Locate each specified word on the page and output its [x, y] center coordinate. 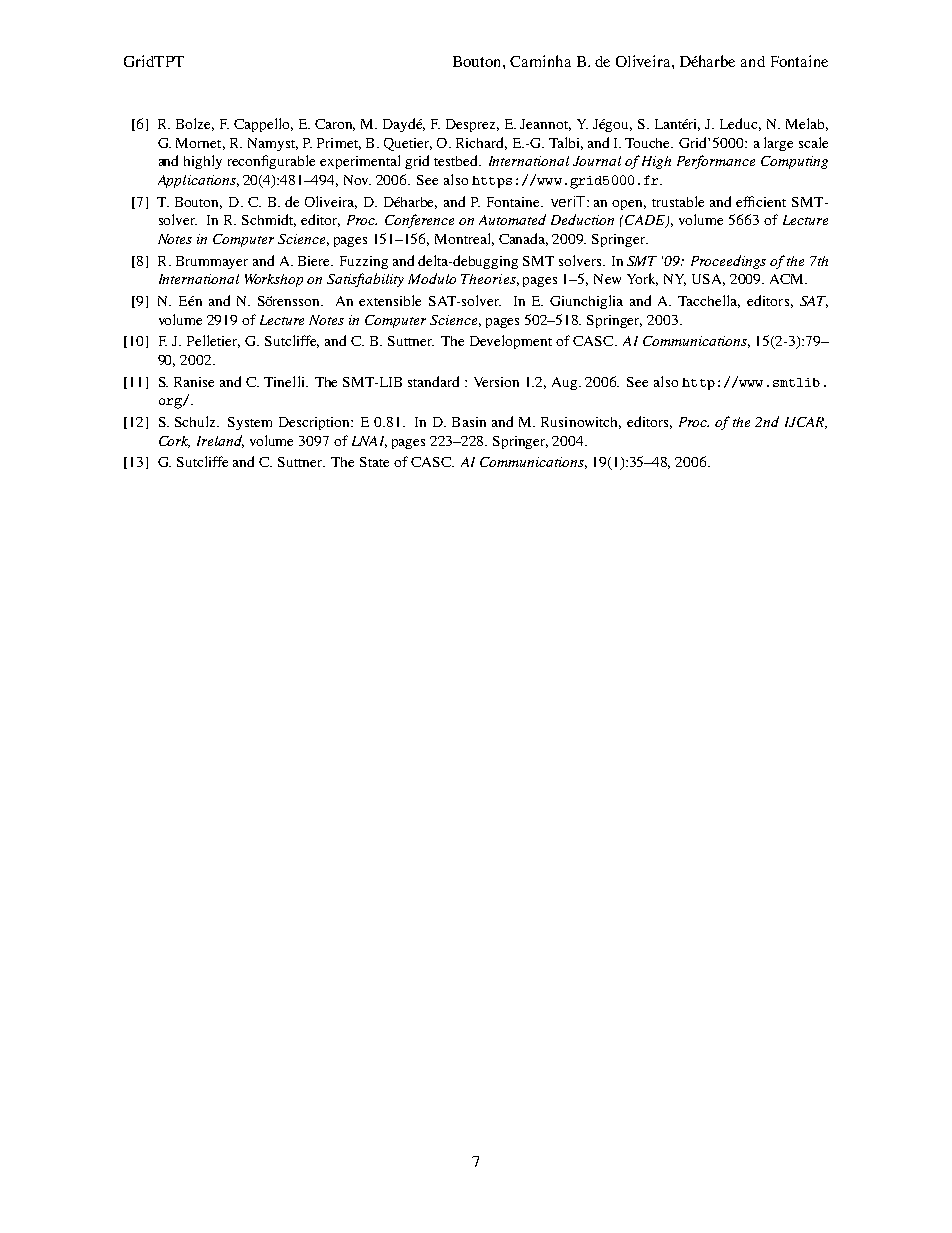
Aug [566, 383]
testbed [457, 160]
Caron [335, 125]
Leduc [740, 124]
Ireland [220, 441]
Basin [469, 422]
